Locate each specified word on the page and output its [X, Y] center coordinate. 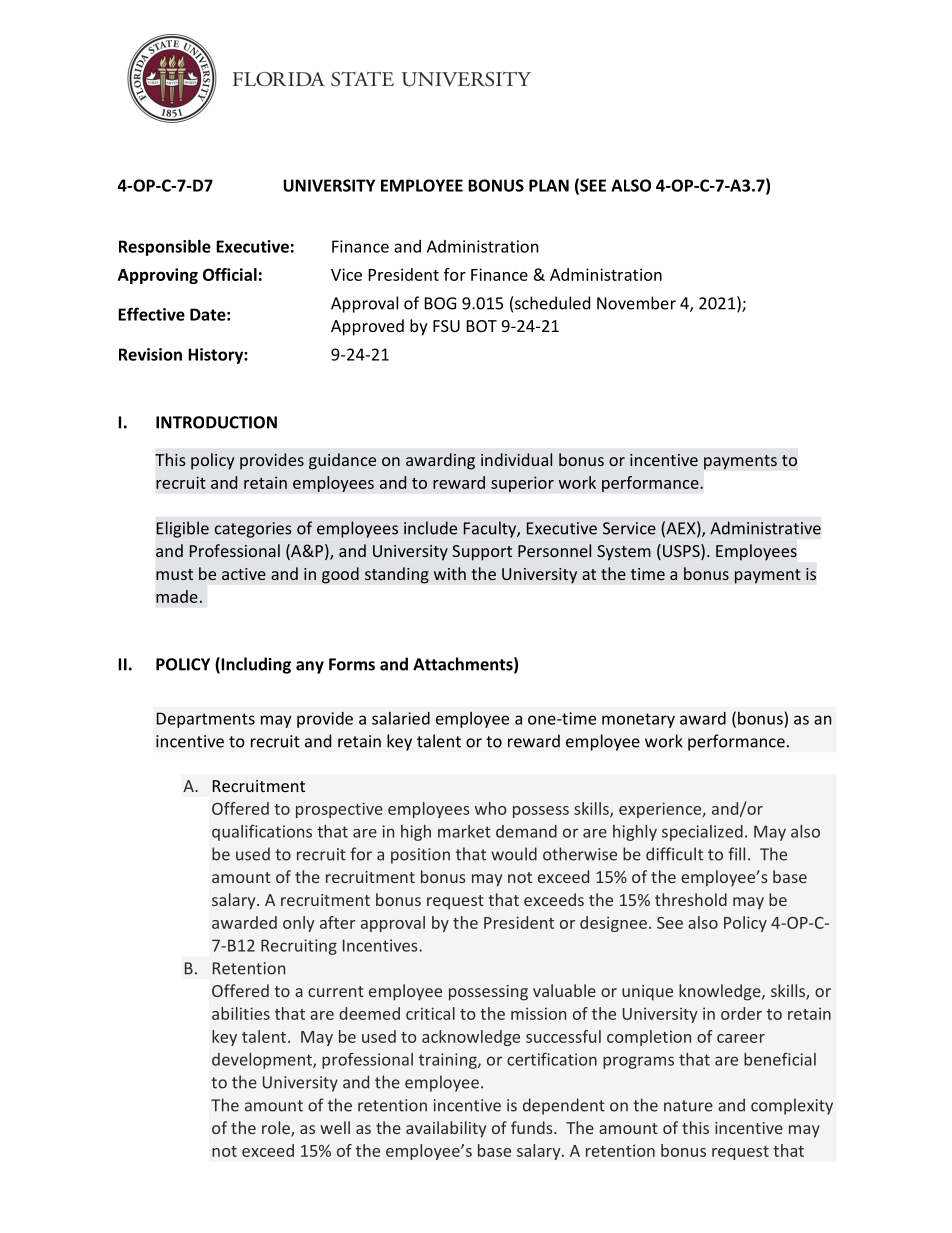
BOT [482, 326]
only [299, 924]
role [277, 1129]
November [636, 303]
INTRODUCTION [216, 422]
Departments [206, 720]
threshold [691, 899]
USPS [682, 552]
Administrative [765, 528]
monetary [638, 720]
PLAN [549, 185]
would [514, 854]
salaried [401, 718]
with [450, 573]
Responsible [165, 248]
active [244, 574]
